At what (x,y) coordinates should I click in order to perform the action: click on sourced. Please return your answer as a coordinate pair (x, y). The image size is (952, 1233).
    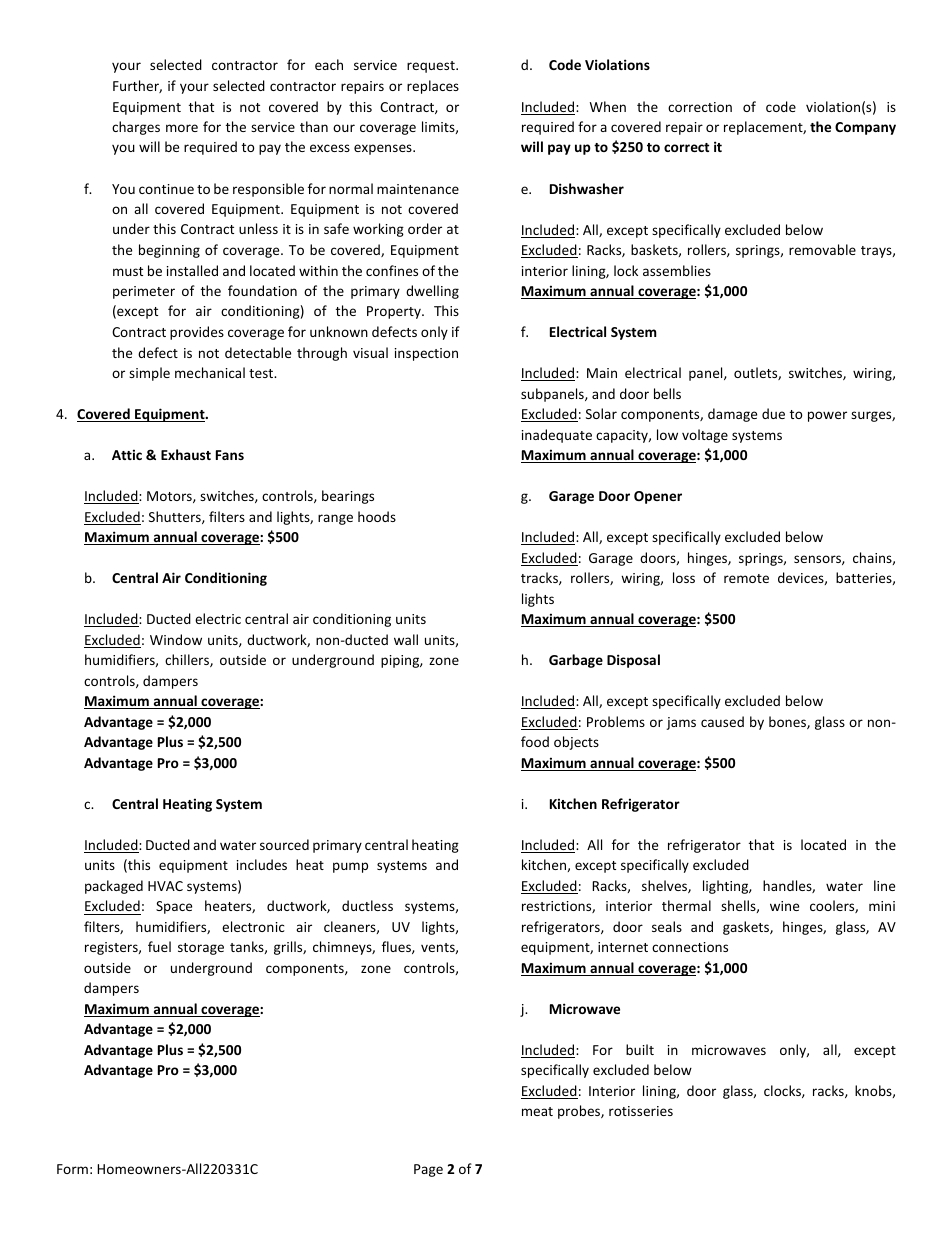
    Looking at the image, I should click on (284, 844).
